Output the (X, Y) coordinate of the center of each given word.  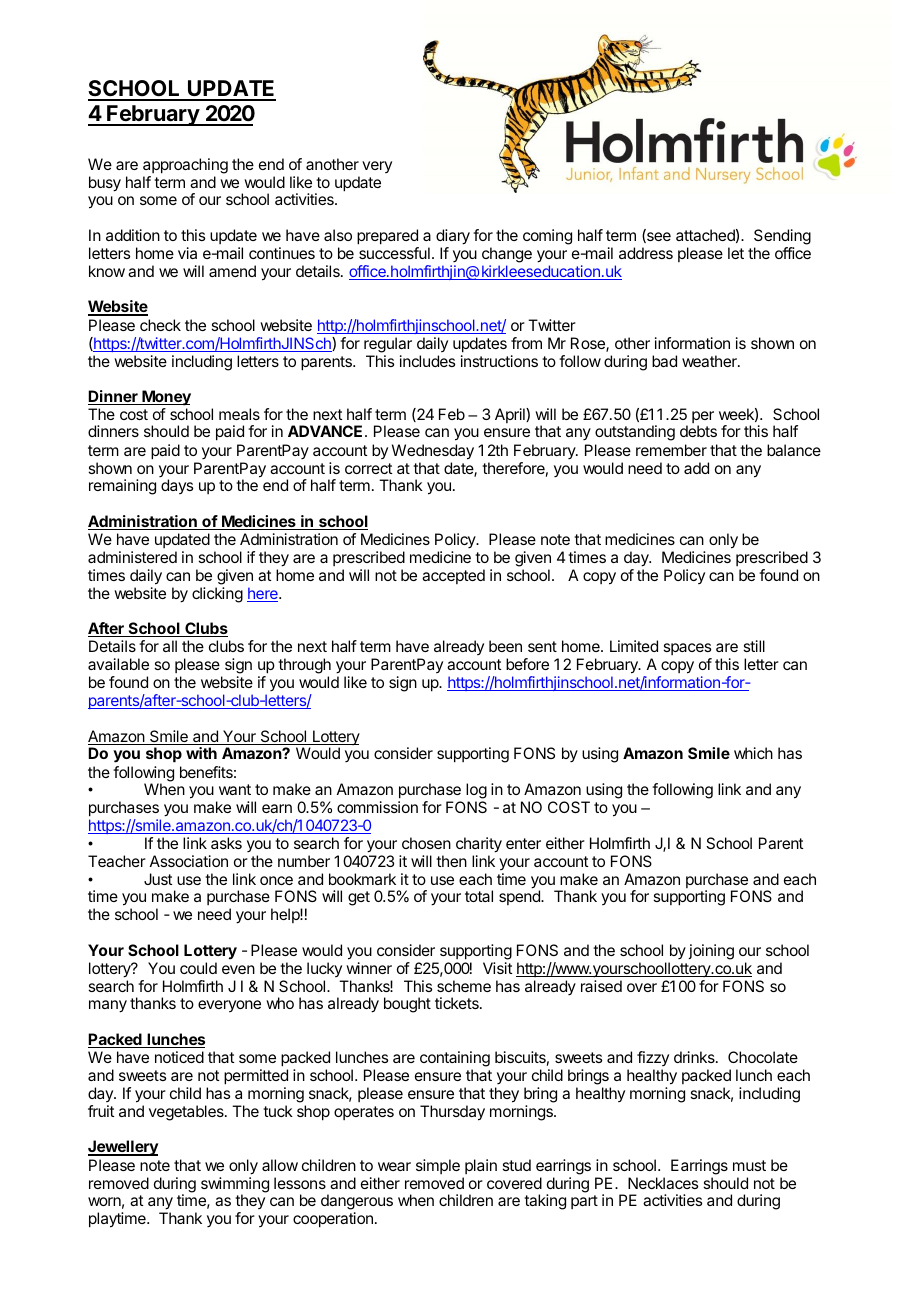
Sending (782, 238)
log (476, 792)
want (235, 789)
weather (710, 361)
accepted (453, 576)
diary (453, 237)
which (753, 753)
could (198, 968)
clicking (217, 595)
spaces (687, 649)
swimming (235, 1186)
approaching (185, 166)
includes (427, 361)
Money (165, 398)
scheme (464, 986)
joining (711, 952)
